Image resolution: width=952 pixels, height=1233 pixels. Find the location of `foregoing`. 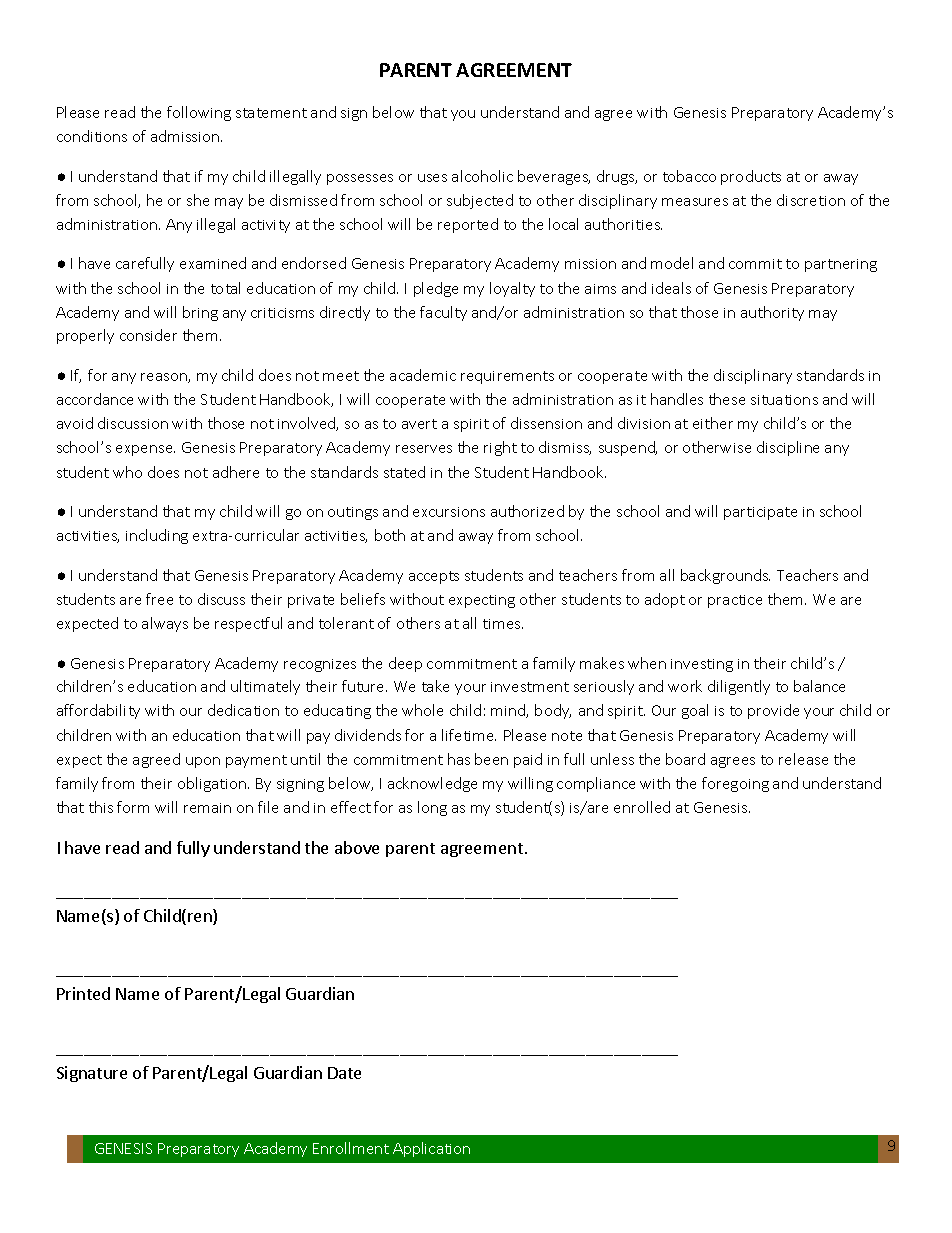

foregoing is located at coordinates (735, 784).
